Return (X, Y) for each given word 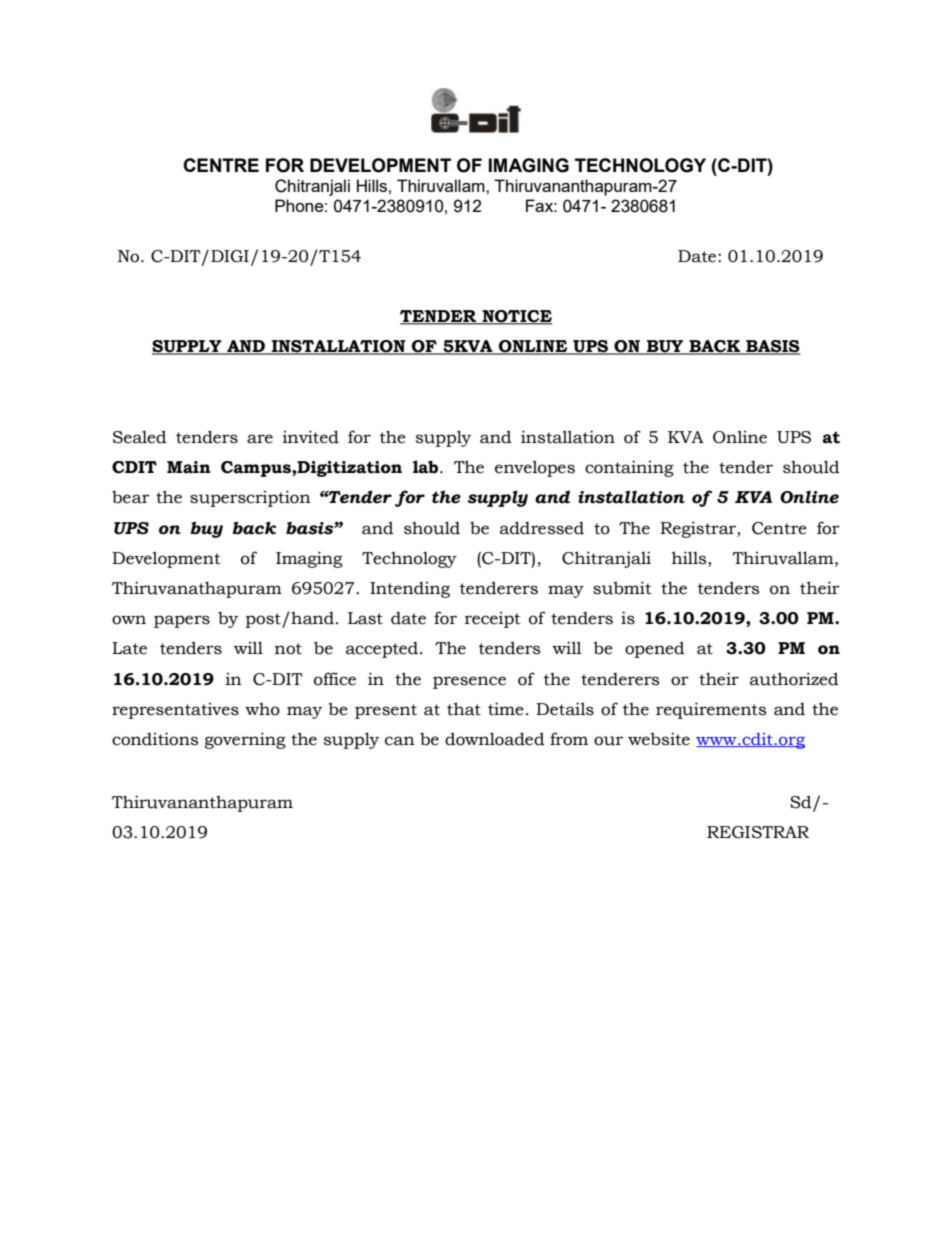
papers (182, 621)
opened (654, 649)
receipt (493, 620)
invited (311, 437)
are (260, 439)
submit (622, 588)
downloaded (494, 739)
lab (427, 467)
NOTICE (516, 317)
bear (131, 497)
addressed (542, 528)
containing (629, 468)
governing (245, 740)
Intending (410, 589)
